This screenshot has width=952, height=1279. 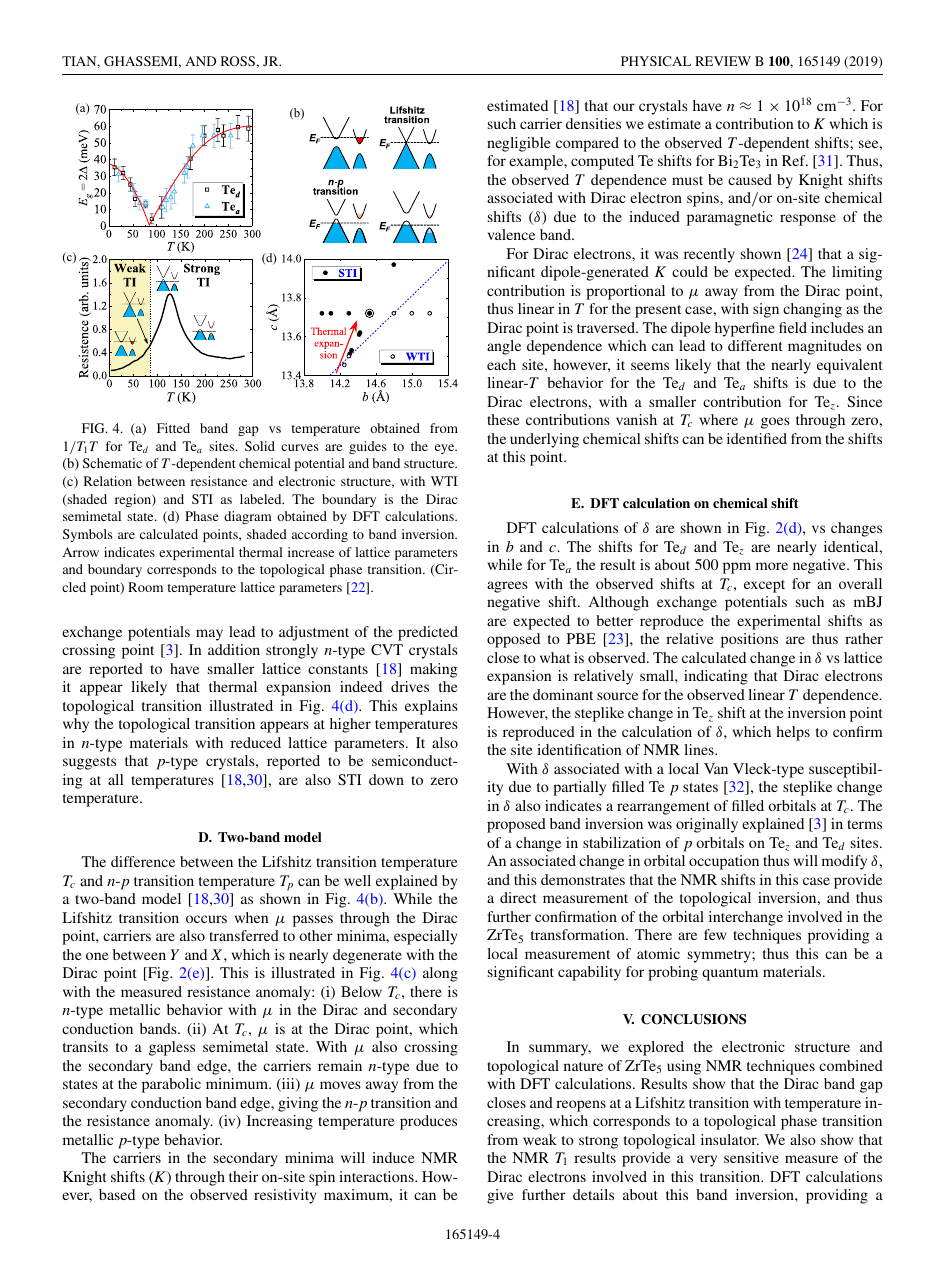 I want to click on REVIEW, so click(x=723, y=61).
